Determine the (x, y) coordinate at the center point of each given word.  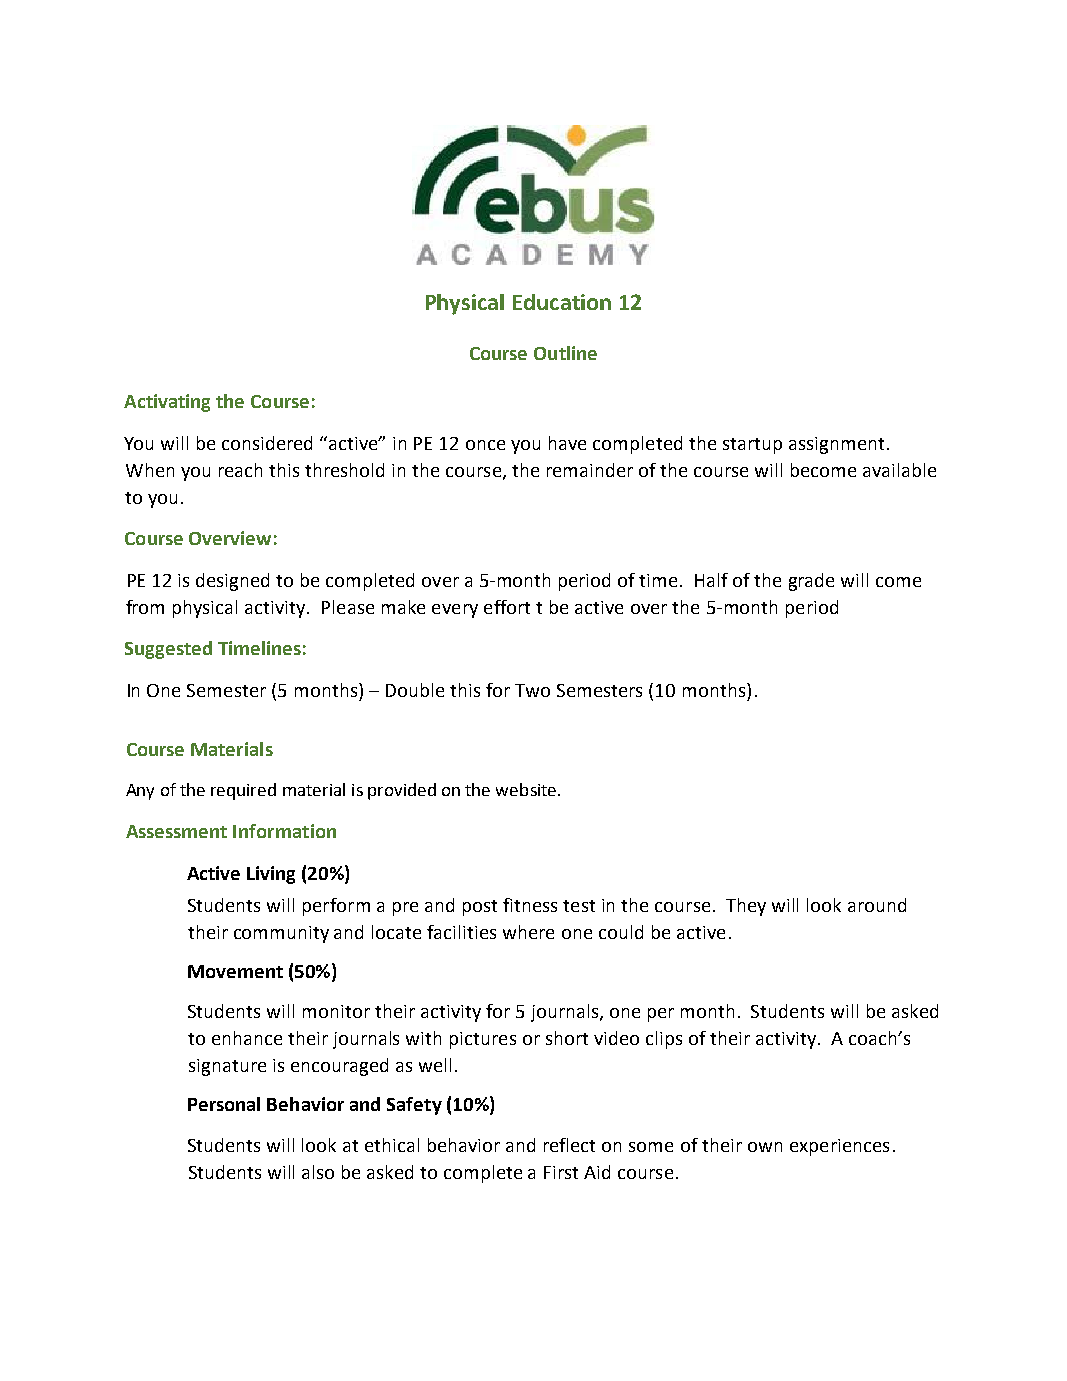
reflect (569, 1145)
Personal (224, 1104)
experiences (839, 1147)
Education (562, 302)
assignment (836, 445)
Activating (167, 403)
